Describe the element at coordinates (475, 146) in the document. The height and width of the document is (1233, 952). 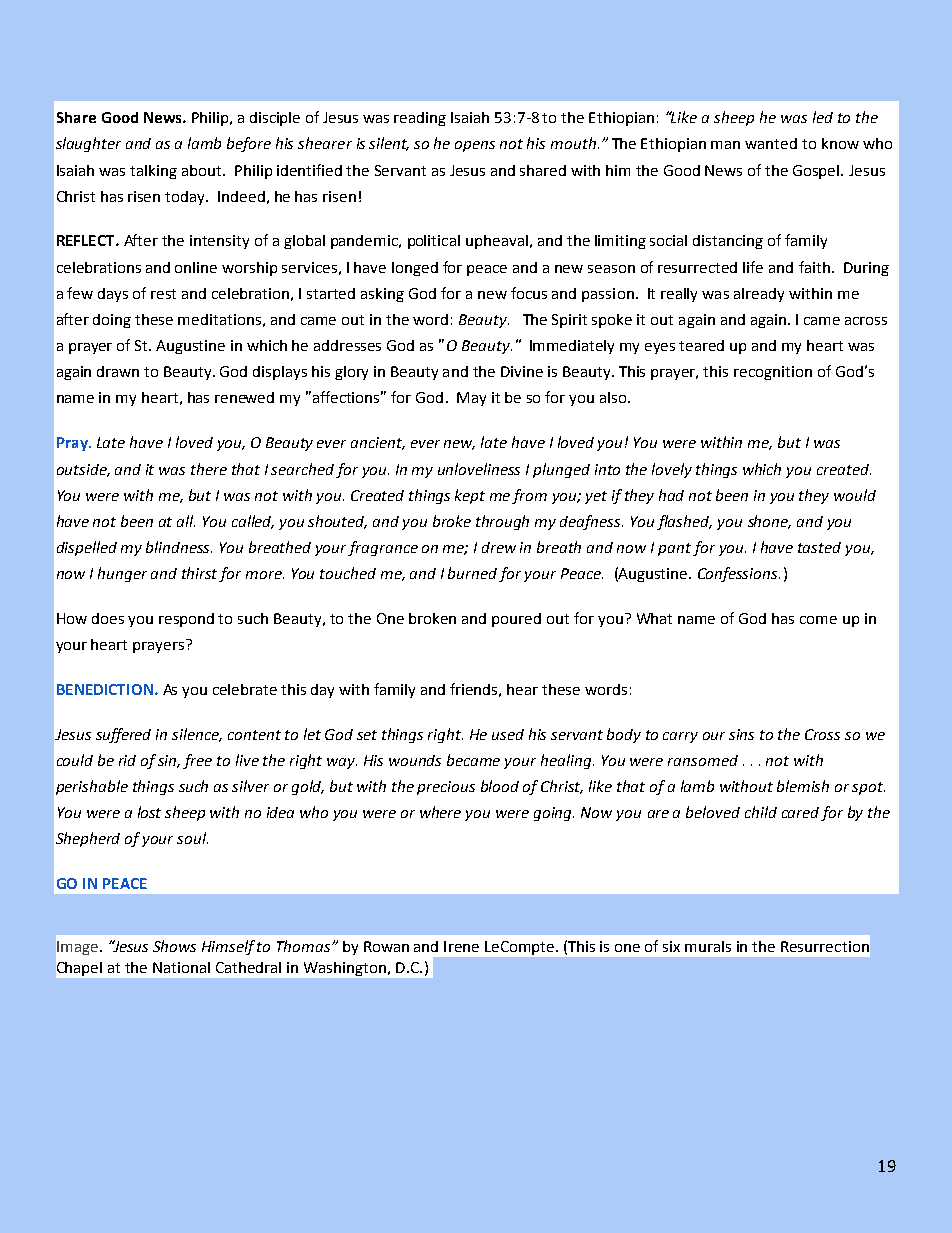
I see `opens` at that location.
